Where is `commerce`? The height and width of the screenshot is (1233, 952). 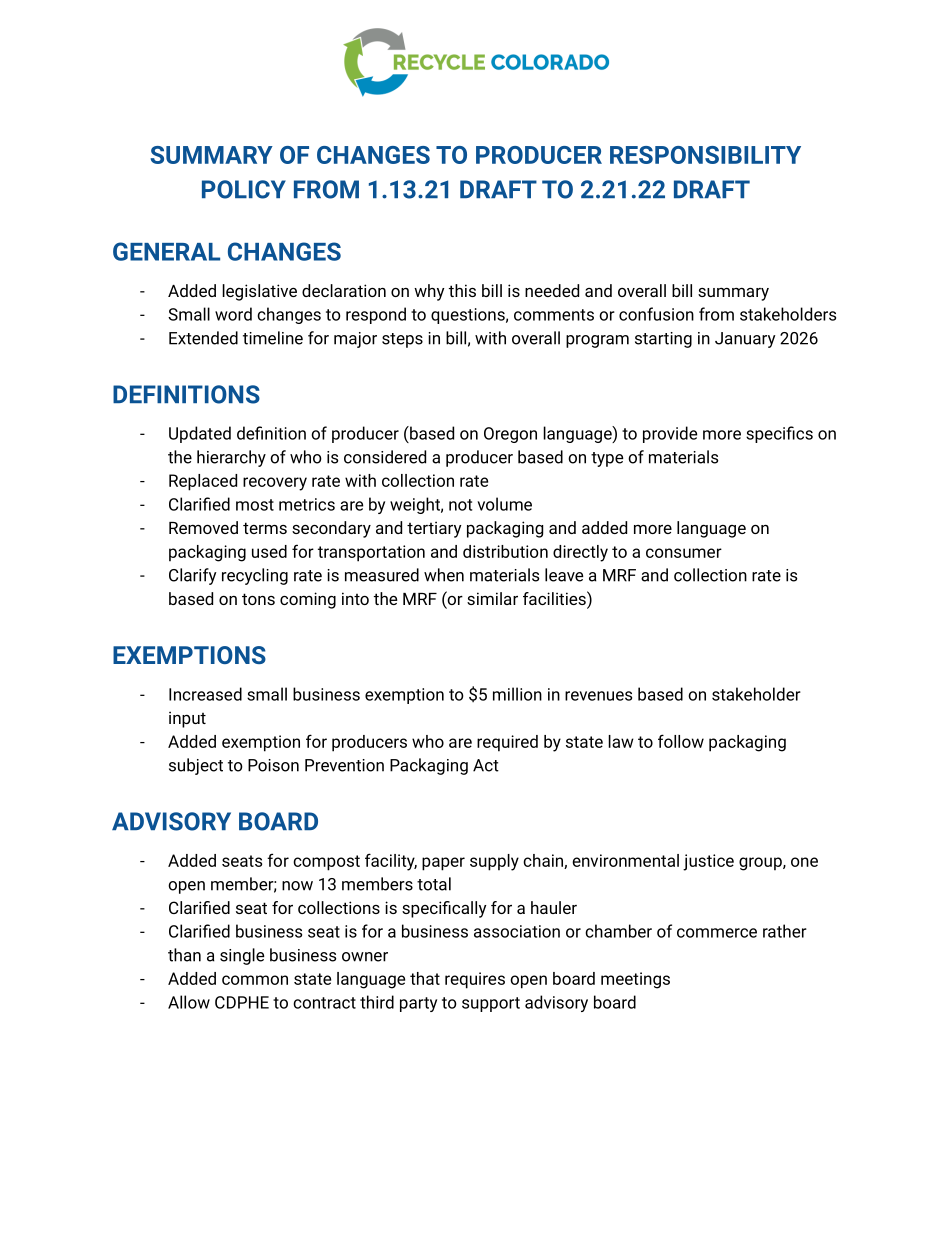
commerce is located at coordinates (717, 933).
